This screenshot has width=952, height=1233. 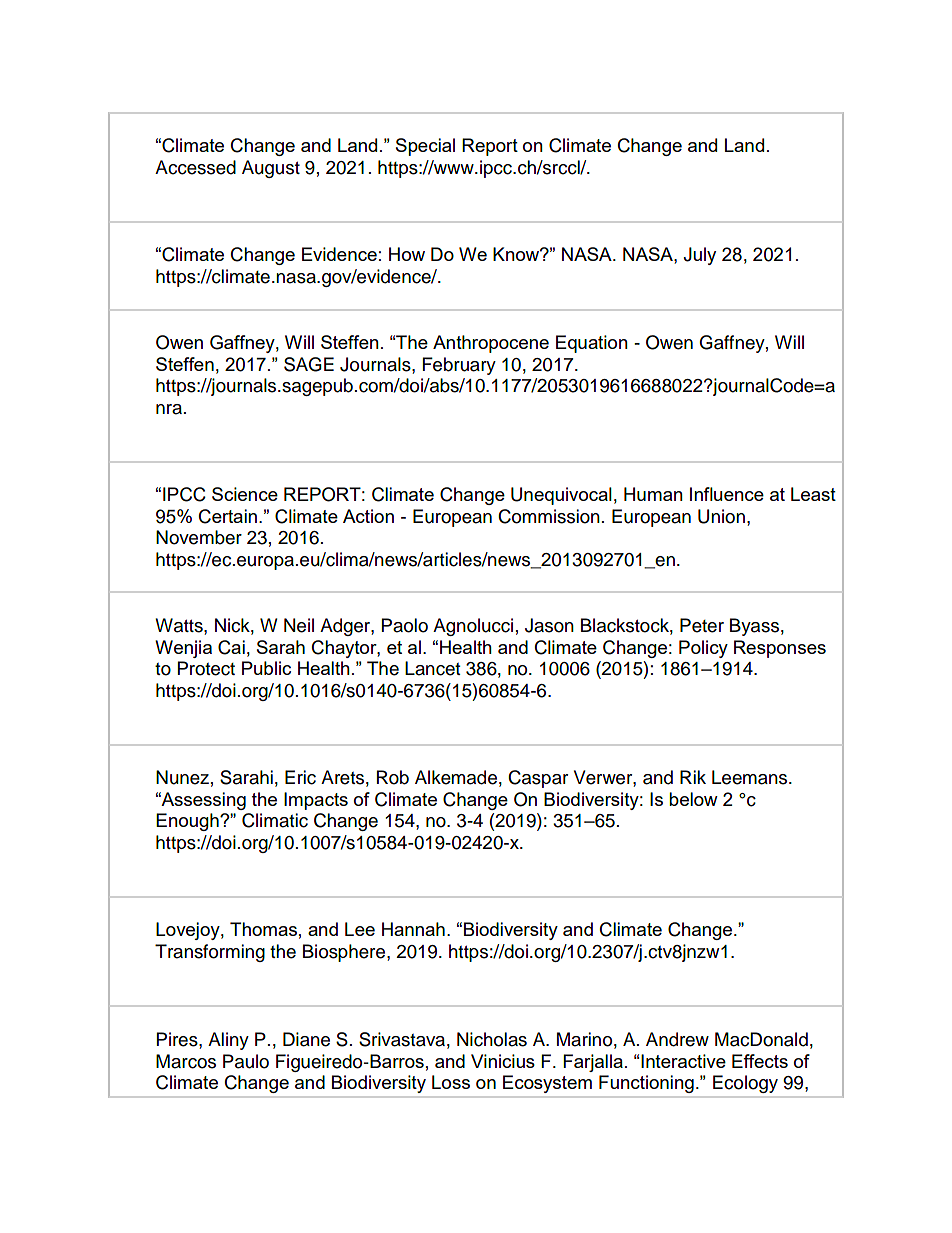 What do you see at coordinates (231, 647) in the screenshot?
I see `Cai` at bounding box center [231, 647].
